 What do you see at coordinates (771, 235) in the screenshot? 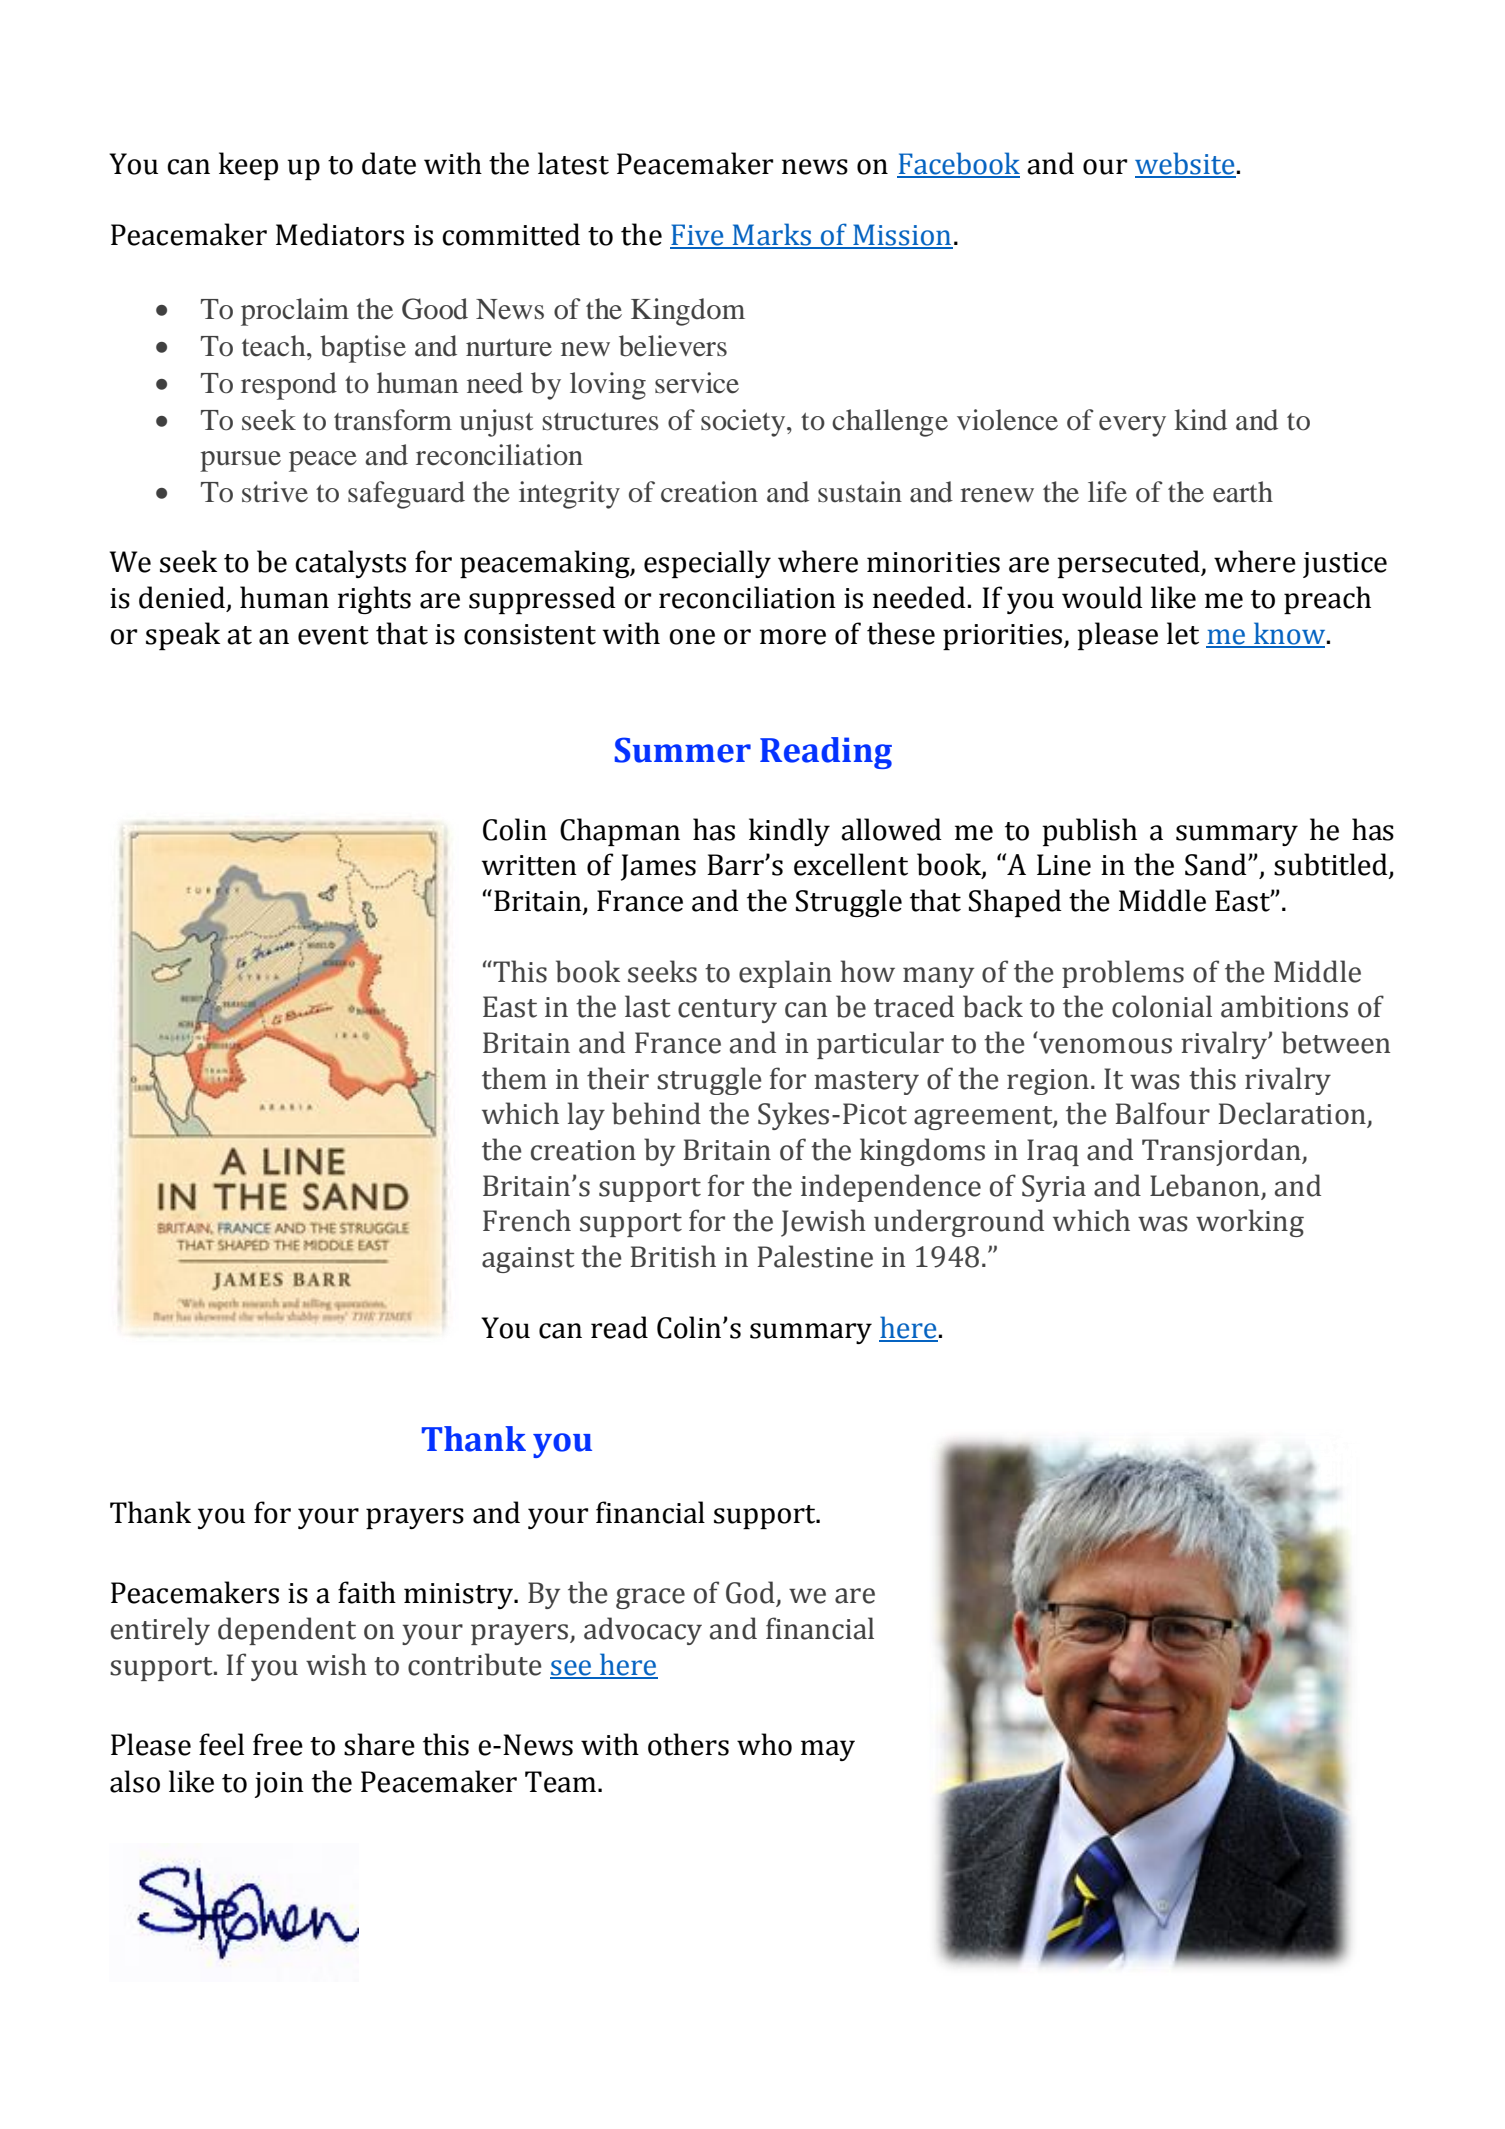
I see `Marks` at bounding box center [771, 235].
